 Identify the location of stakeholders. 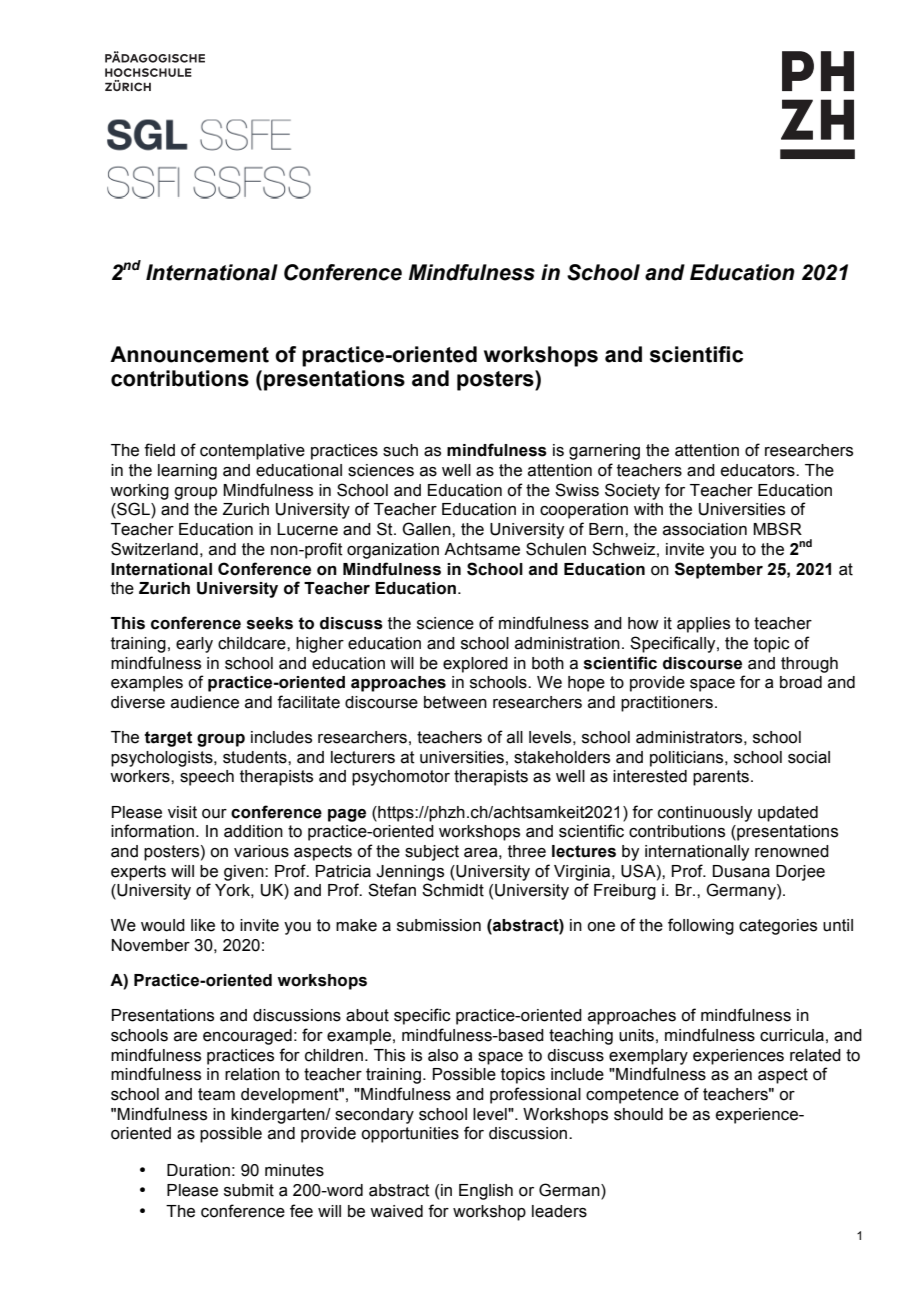
(562, 757).
